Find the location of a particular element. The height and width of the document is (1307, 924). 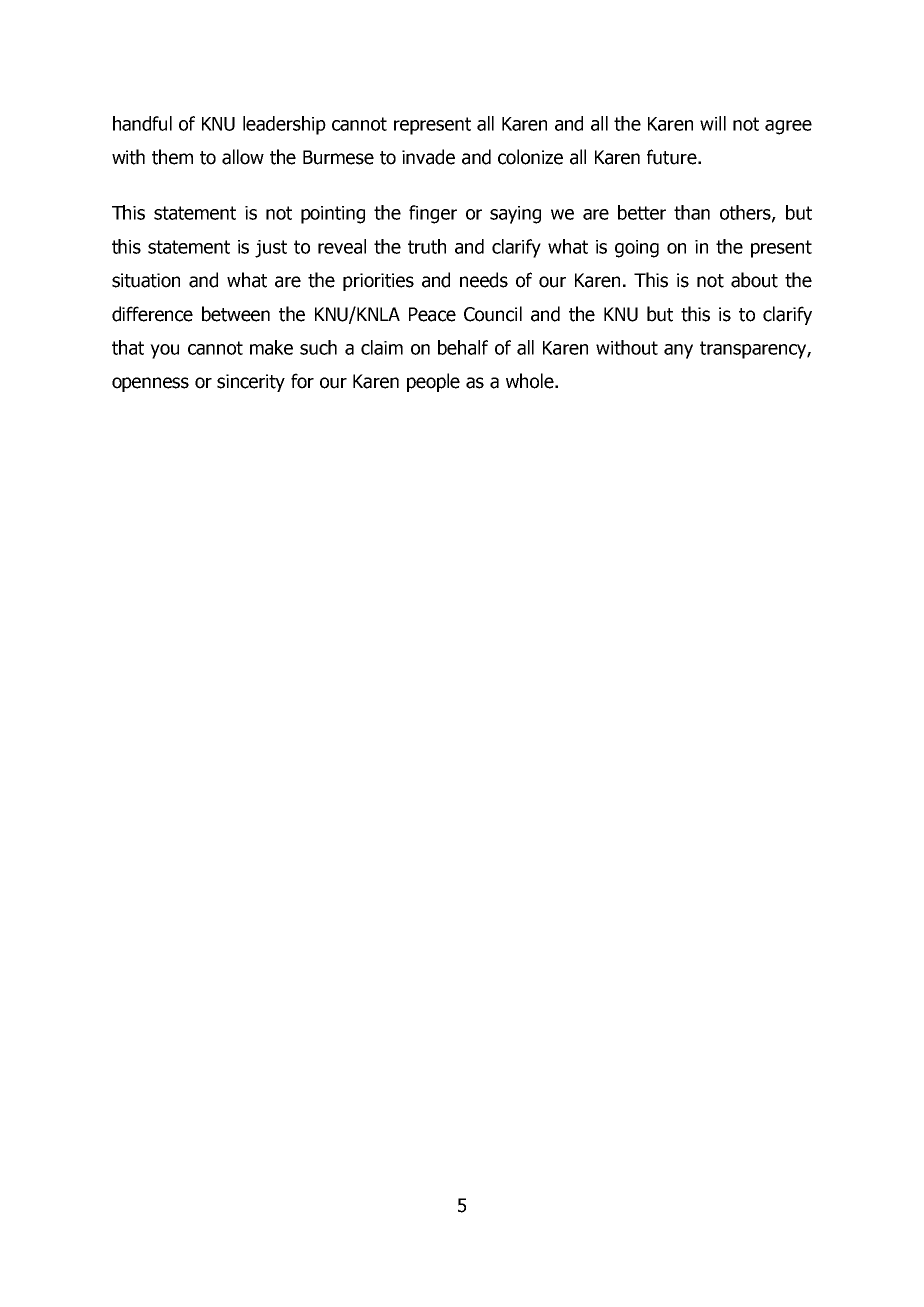

truth is located at coordinates (427, 246).
